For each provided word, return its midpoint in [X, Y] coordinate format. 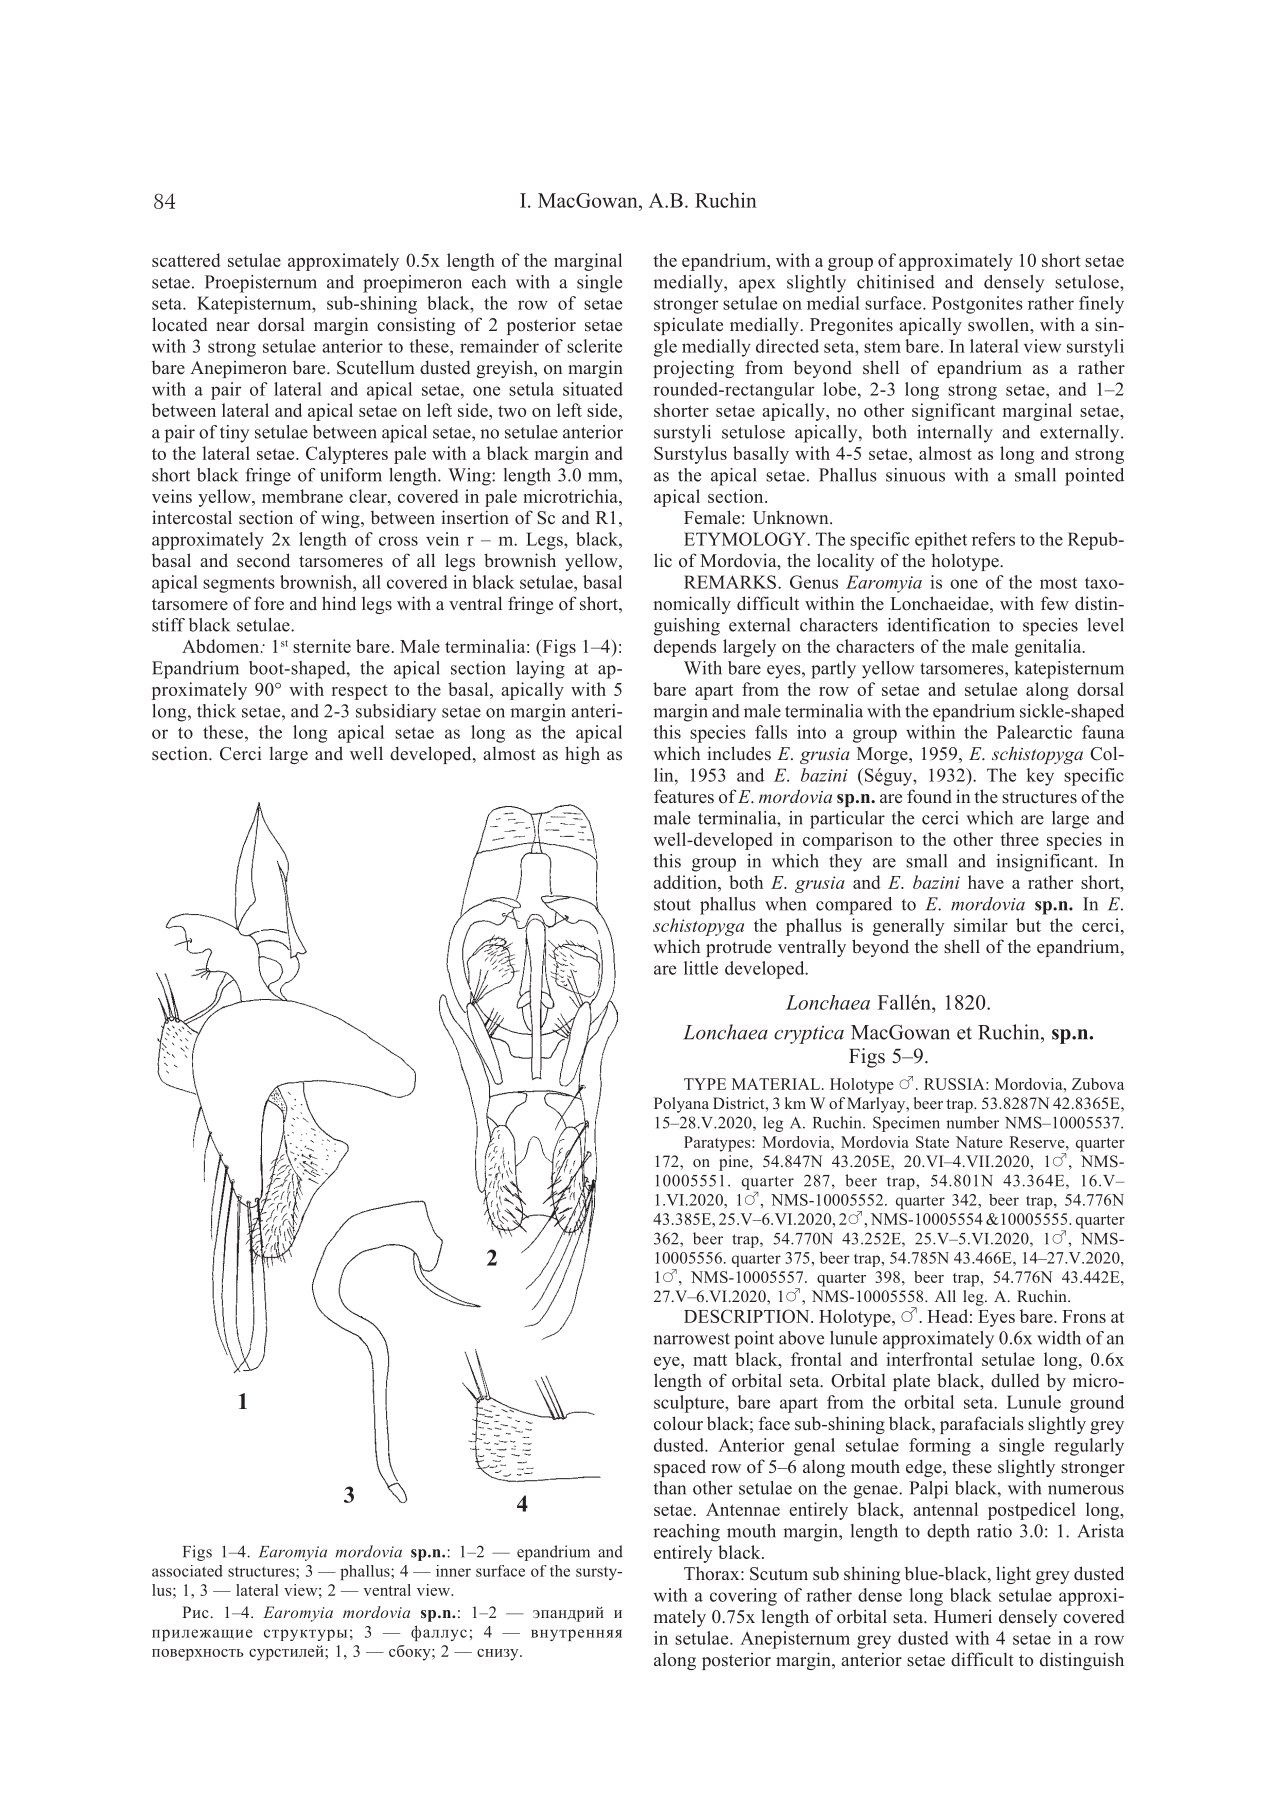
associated [187, 1571]
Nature [979, 1142]
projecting [693, 369]
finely [1101, 305]
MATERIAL [777, 1084]
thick [216, 711]
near [233, 327]
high [582, 755]
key [1040, 777]
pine [735, 1163]
